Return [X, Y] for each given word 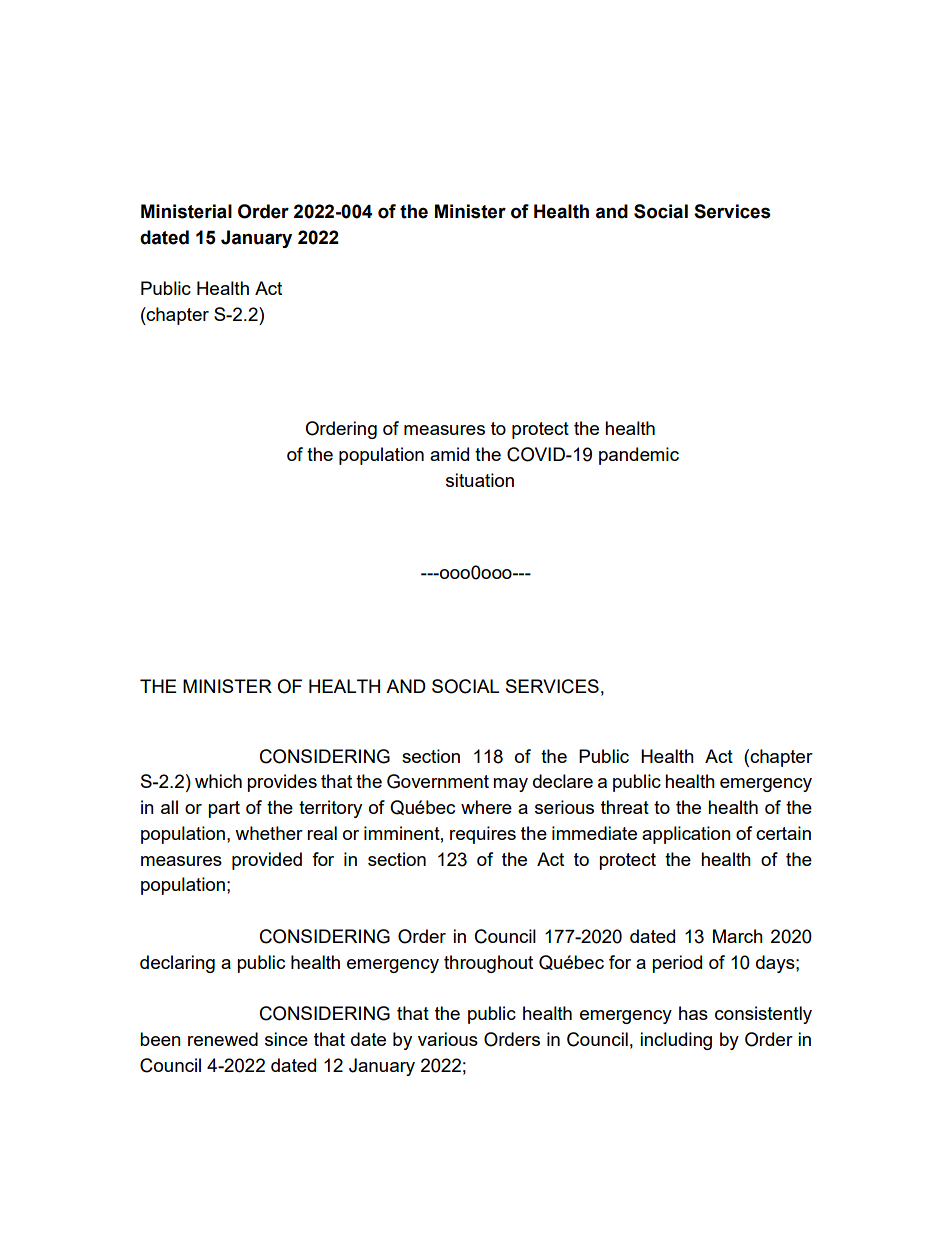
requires [483, 835]
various [448, 1039]
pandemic [639, 456]
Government [438, 781]
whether [269, 833]
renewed [223, 1039]
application [686, 835]
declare [563, 781]
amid [449, 454]
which [218, 781]
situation [480, 480]
